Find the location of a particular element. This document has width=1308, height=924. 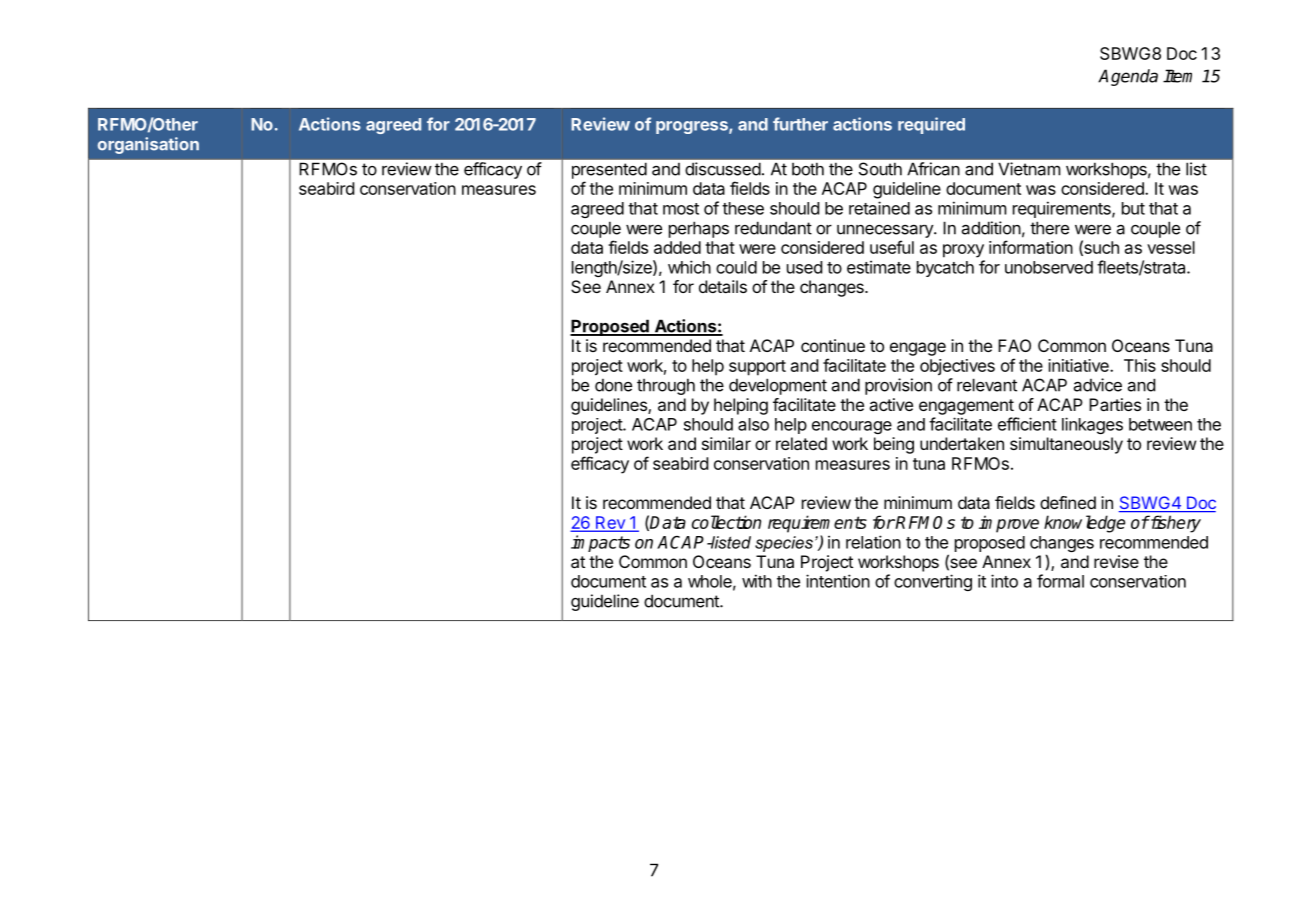

impacts is located at coordinates (600, 543).
